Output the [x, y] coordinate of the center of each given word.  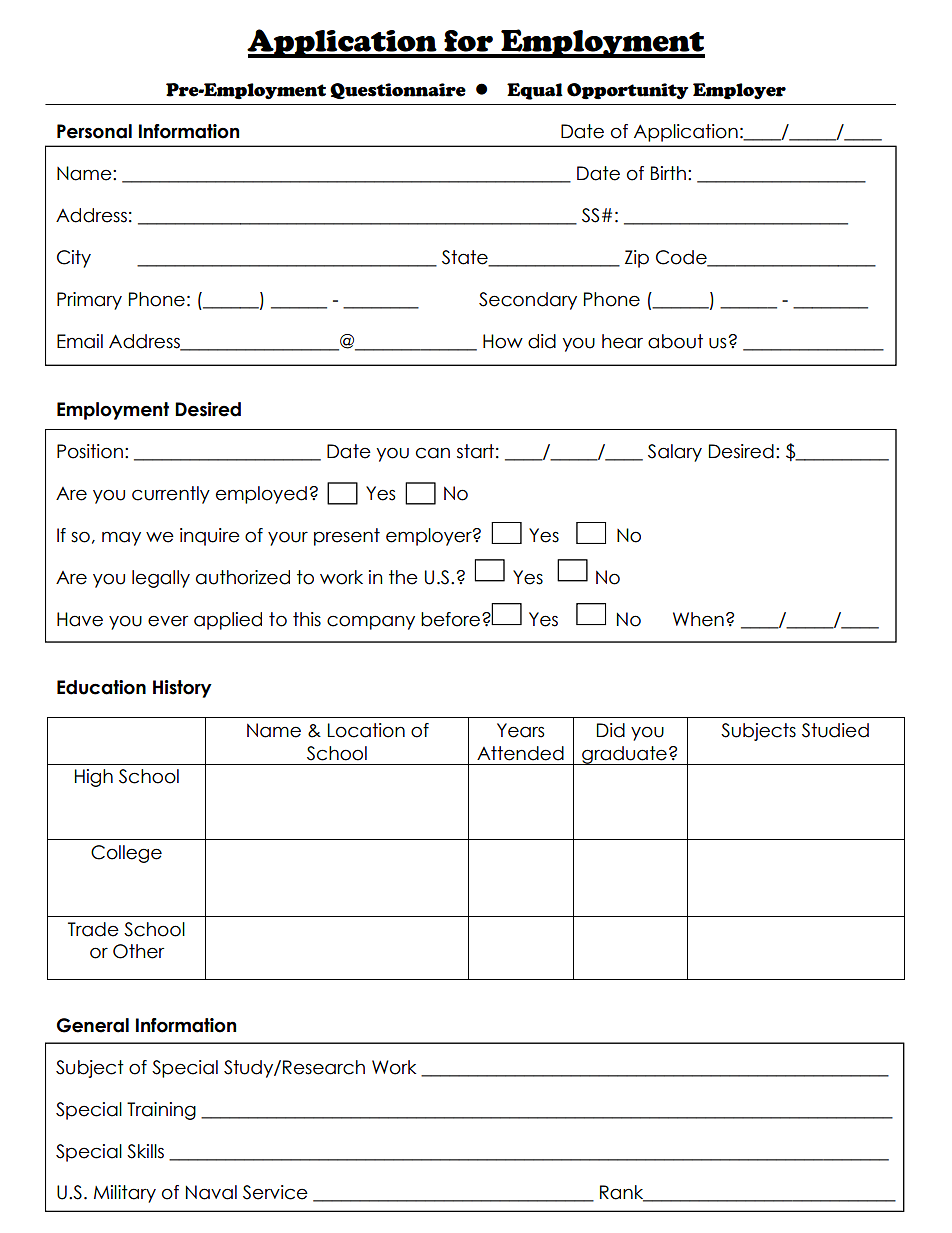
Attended [520, 753]
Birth [668, 173]
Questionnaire [398, 91]
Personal [94, 131]
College [126, 854]
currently [171, 495]
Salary [675, 453]
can [433, 453]
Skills [145, 1151]
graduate [624, 755]
